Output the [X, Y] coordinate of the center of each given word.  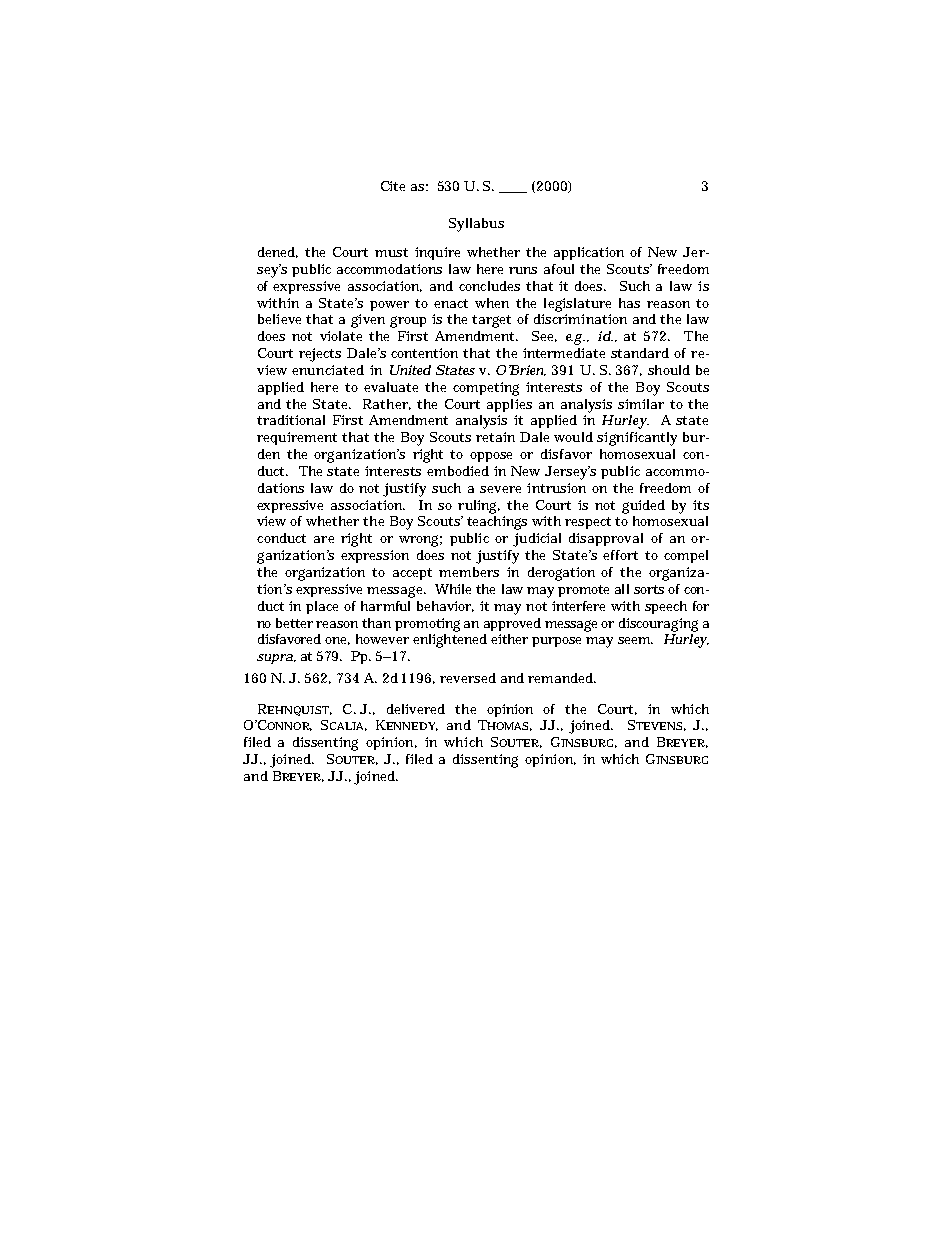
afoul [559, 269]
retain [495, 437]
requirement [297, 438]
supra [276, 659]
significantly [637, 439]
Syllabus [476, 225]
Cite [393, 186]
